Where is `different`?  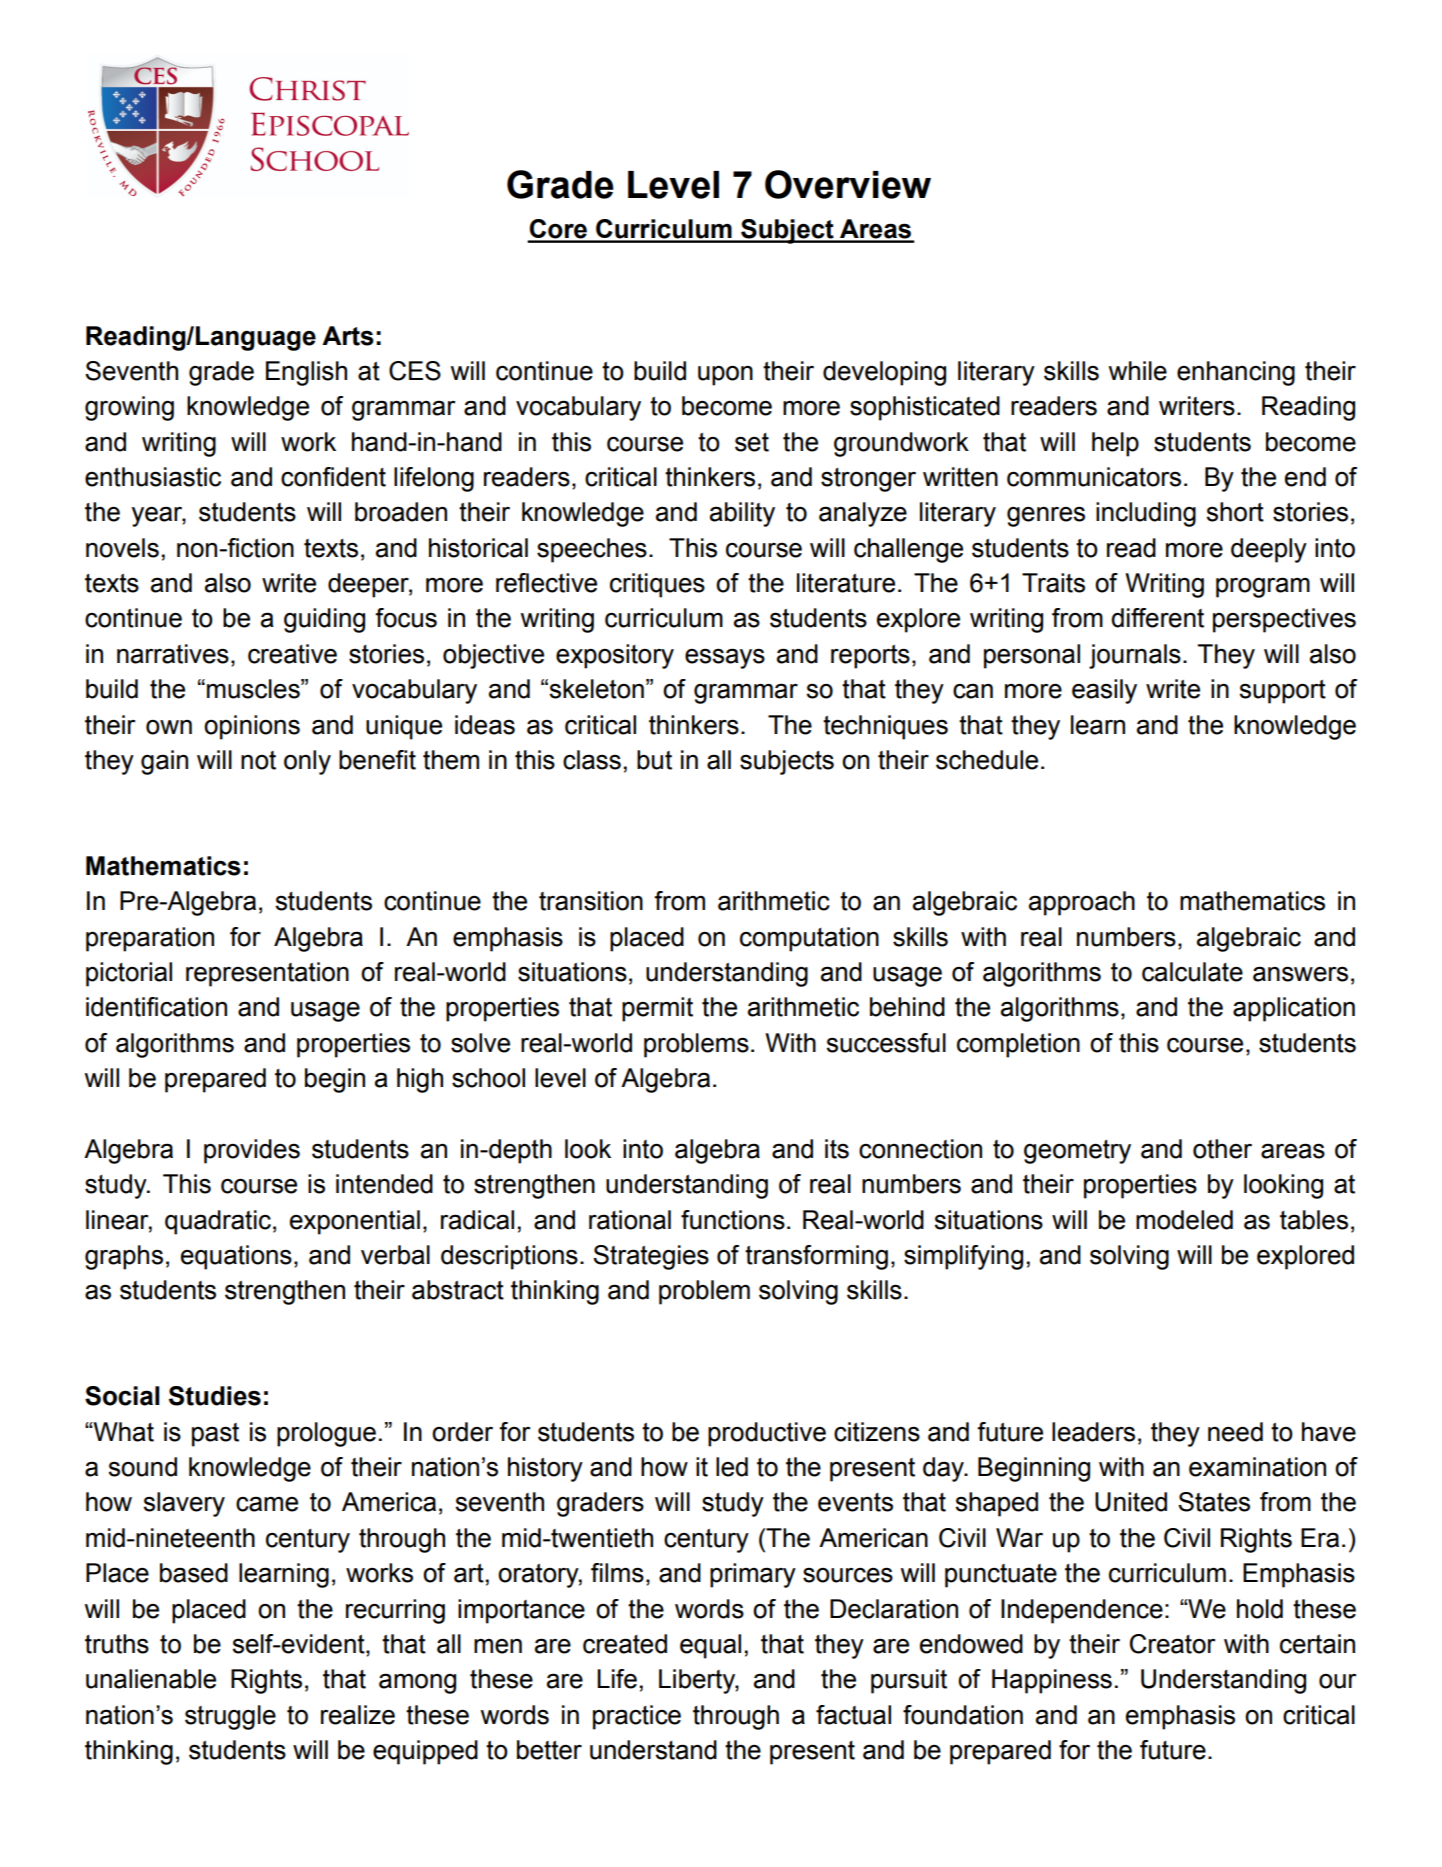 different is located at coordinates (1157, 618).
